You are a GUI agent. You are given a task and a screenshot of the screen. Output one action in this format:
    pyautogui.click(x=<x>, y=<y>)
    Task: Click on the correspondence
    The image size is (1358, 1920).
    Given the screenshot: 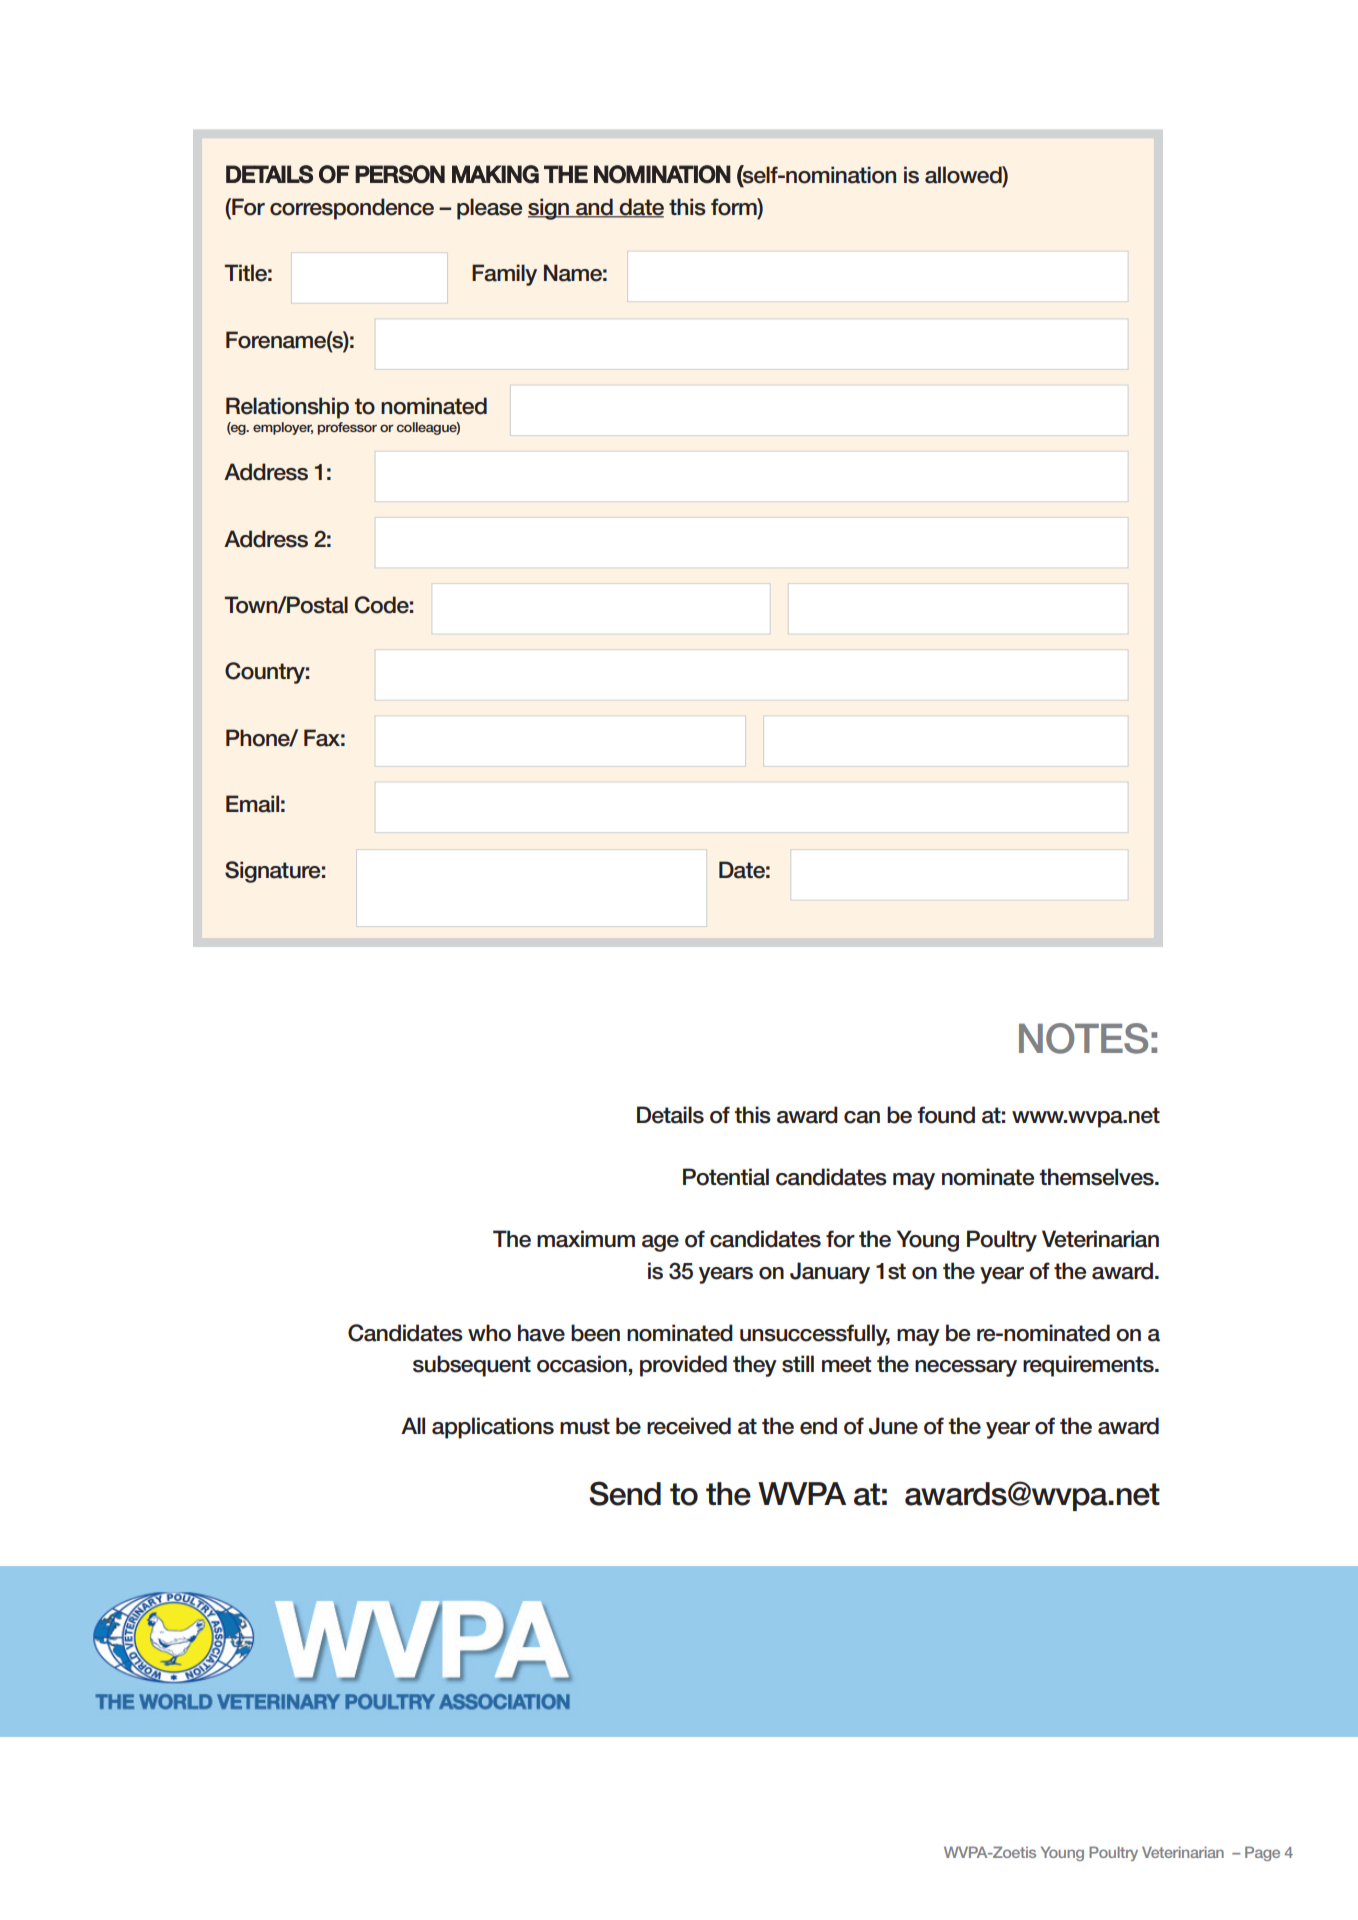 What is the action you would take?
    pyautogui.click(x=352, y=209)
